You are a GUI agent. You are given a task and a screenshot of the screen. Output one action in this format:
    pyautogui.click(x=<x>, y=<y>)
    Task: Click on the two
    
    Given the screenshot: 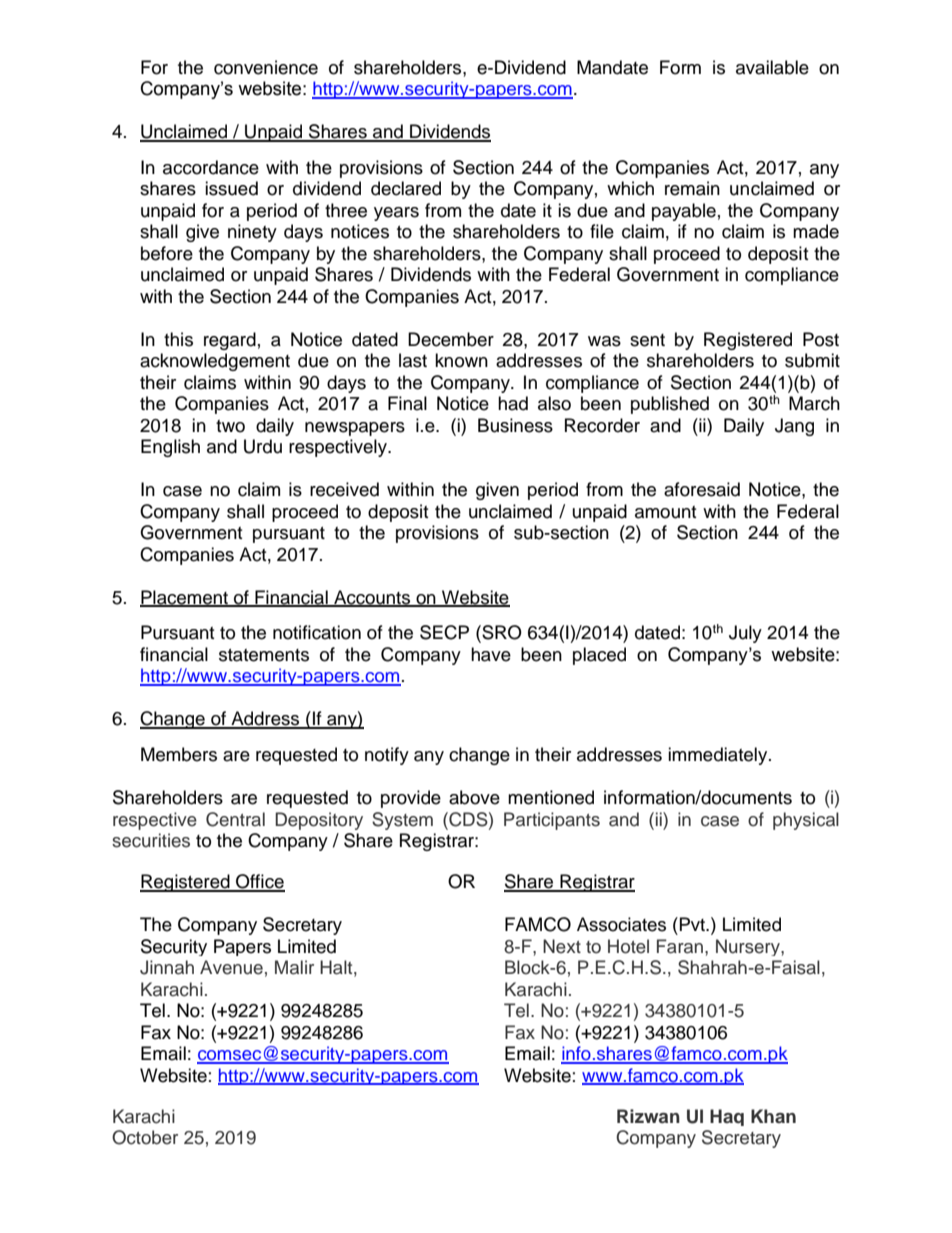 What is the action you would take?
    pyautogui.click(x=230, y=426)
